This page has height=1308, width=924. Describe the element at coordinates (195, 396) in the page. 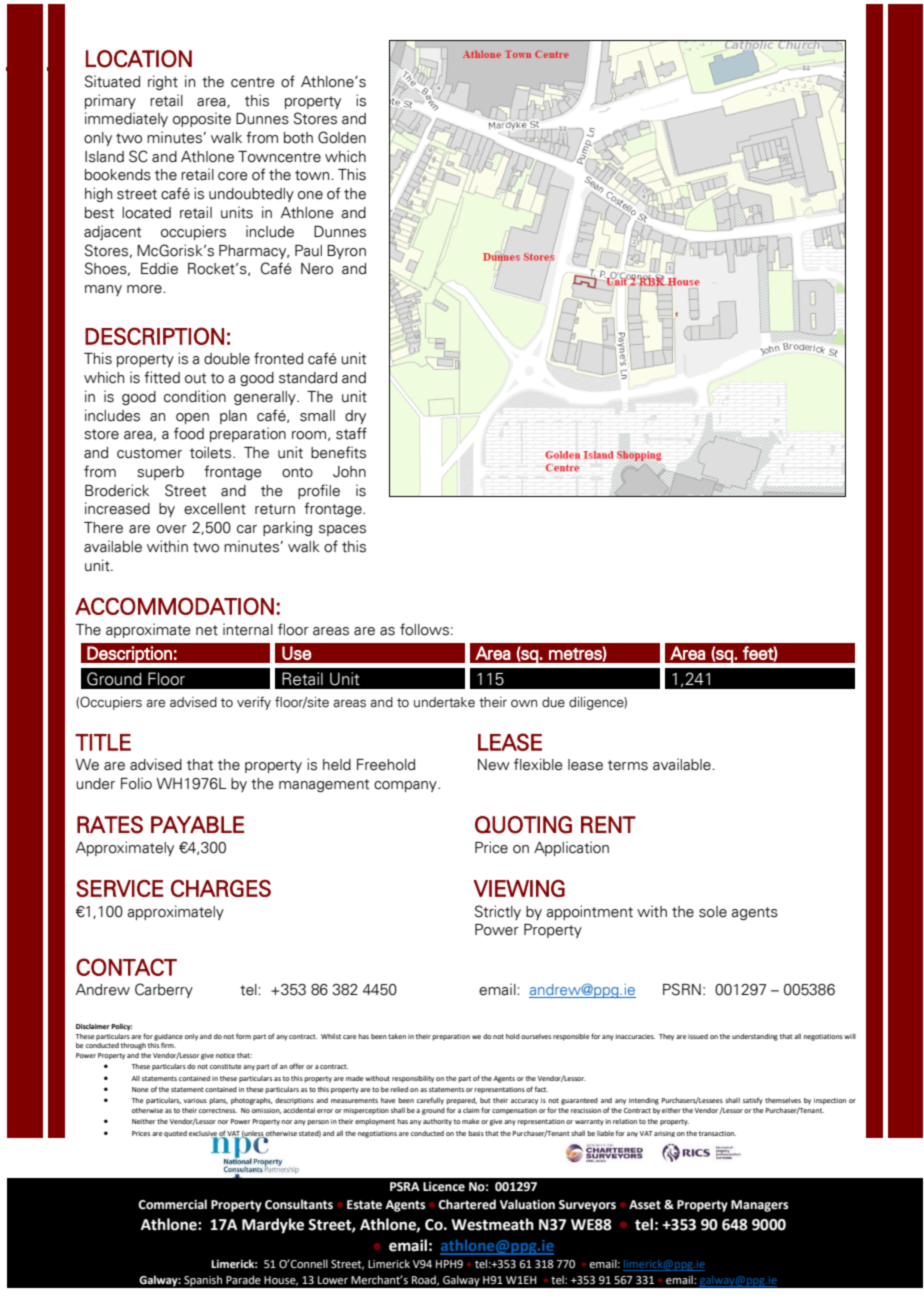

I see `condition` at that location.
